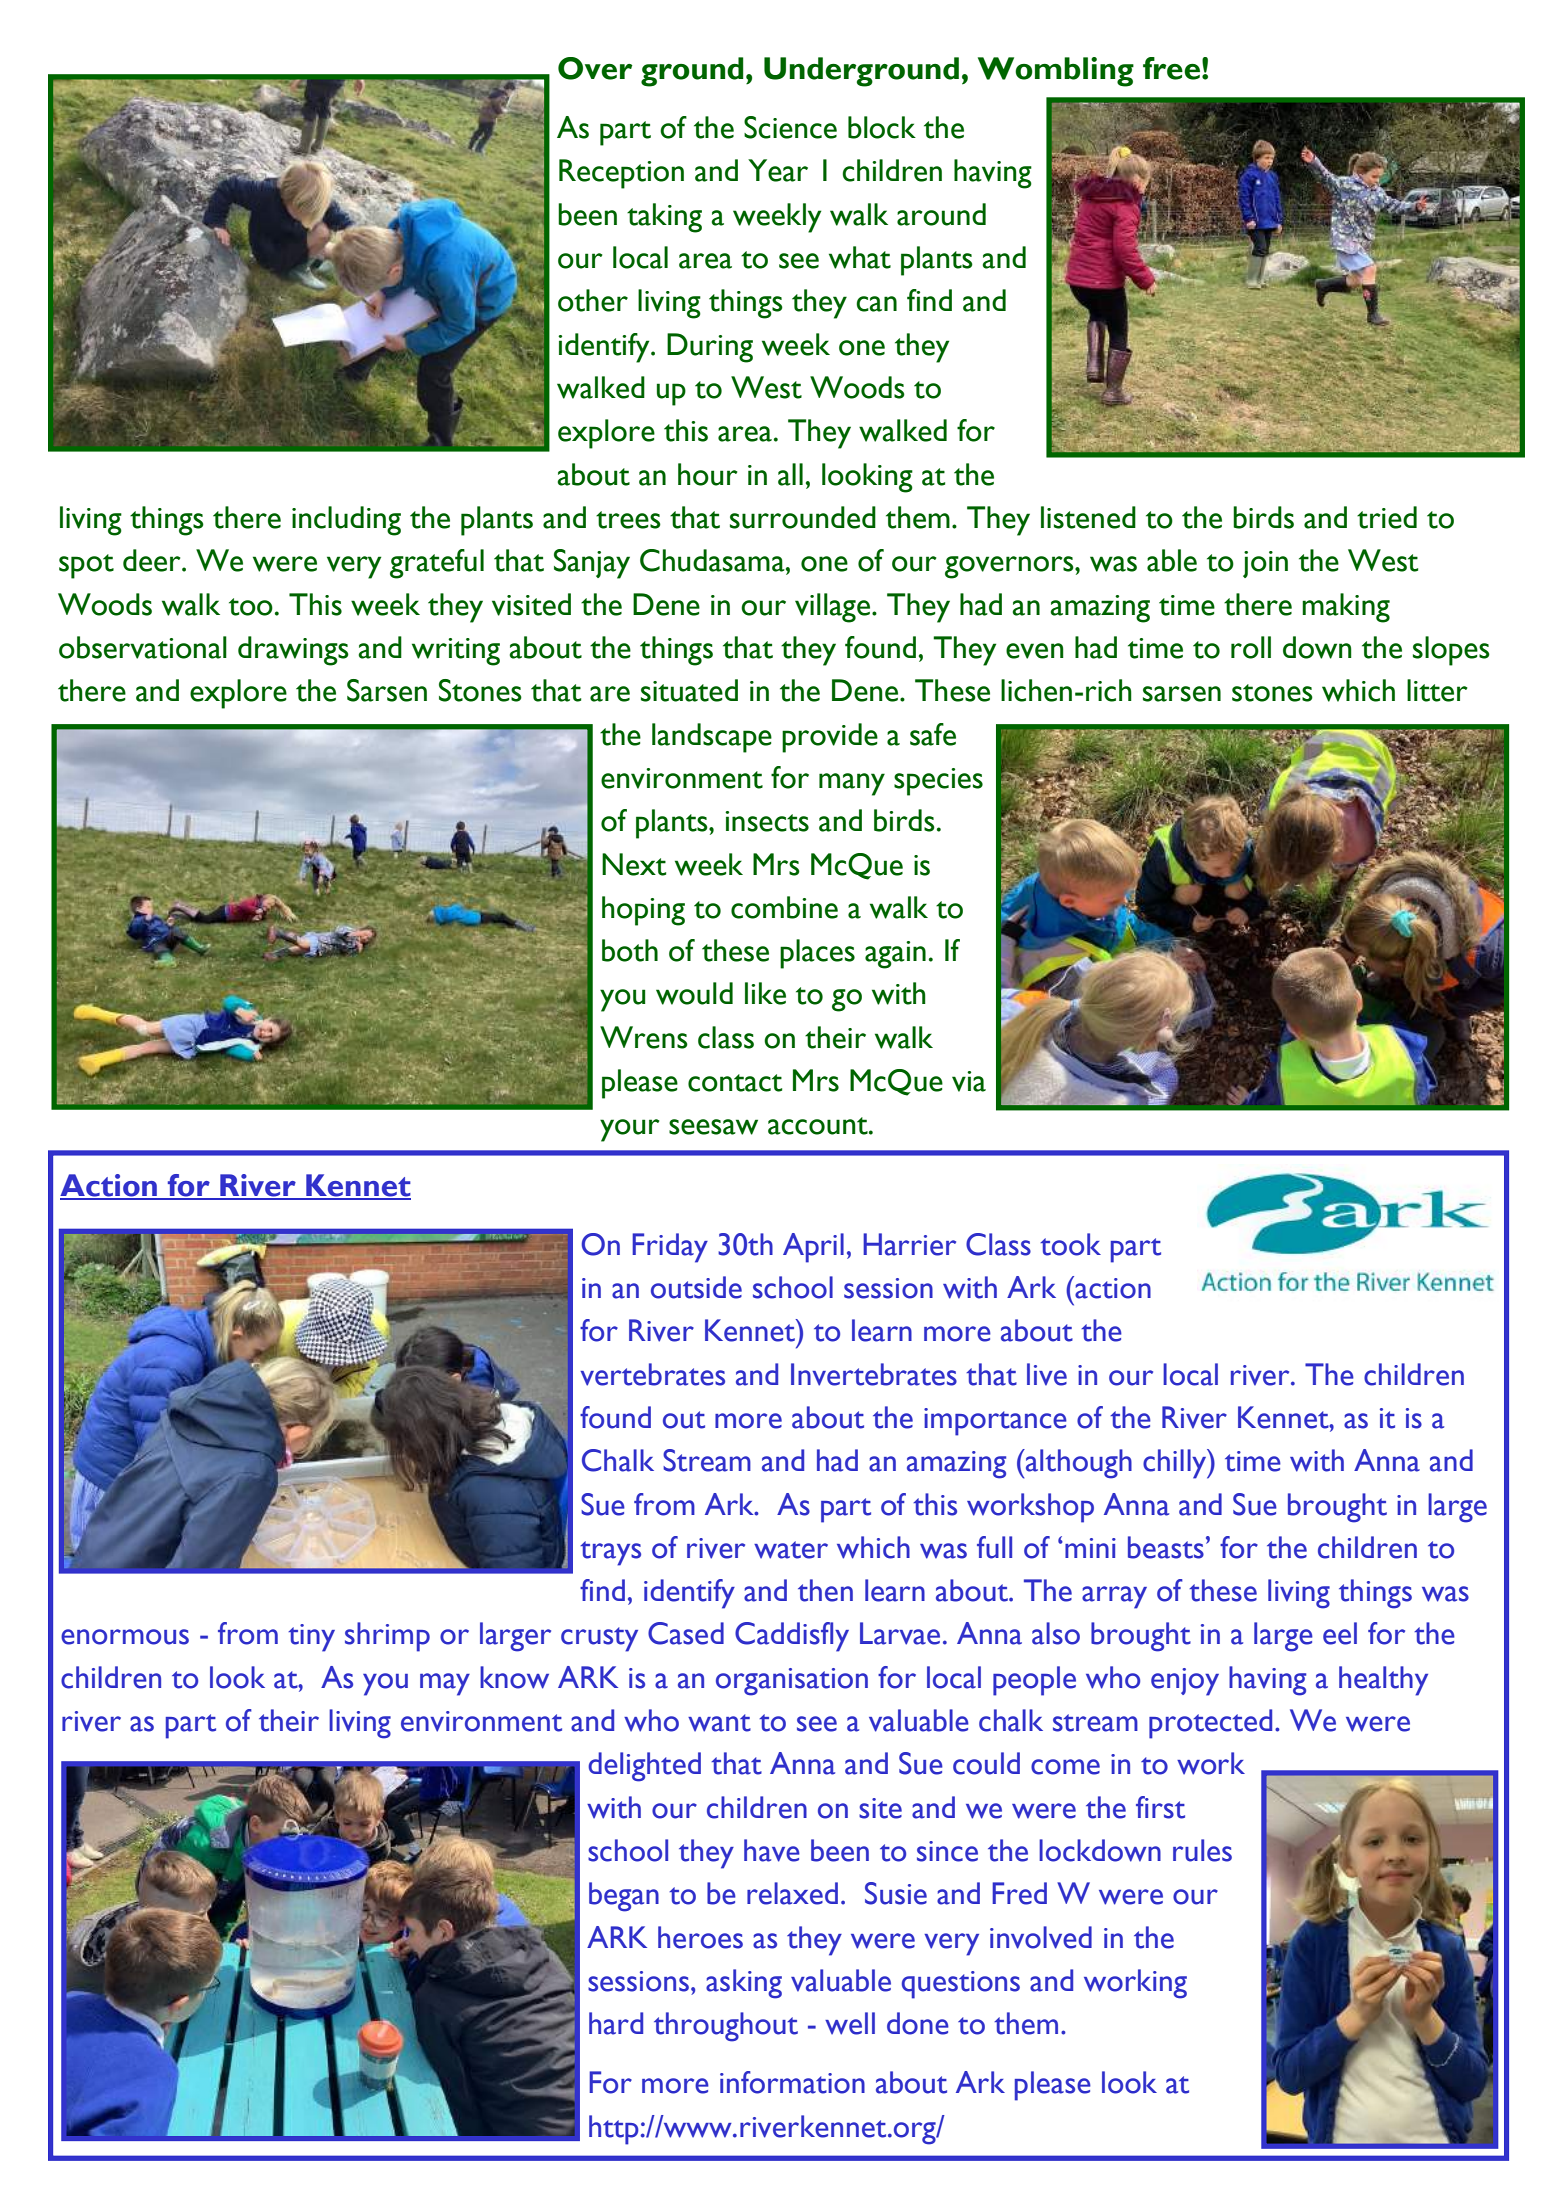 The image size is (1557, 2202). What do you see at coordinates (778, 170) in the page?
I see `Year` at bounding box center [778, 170].
